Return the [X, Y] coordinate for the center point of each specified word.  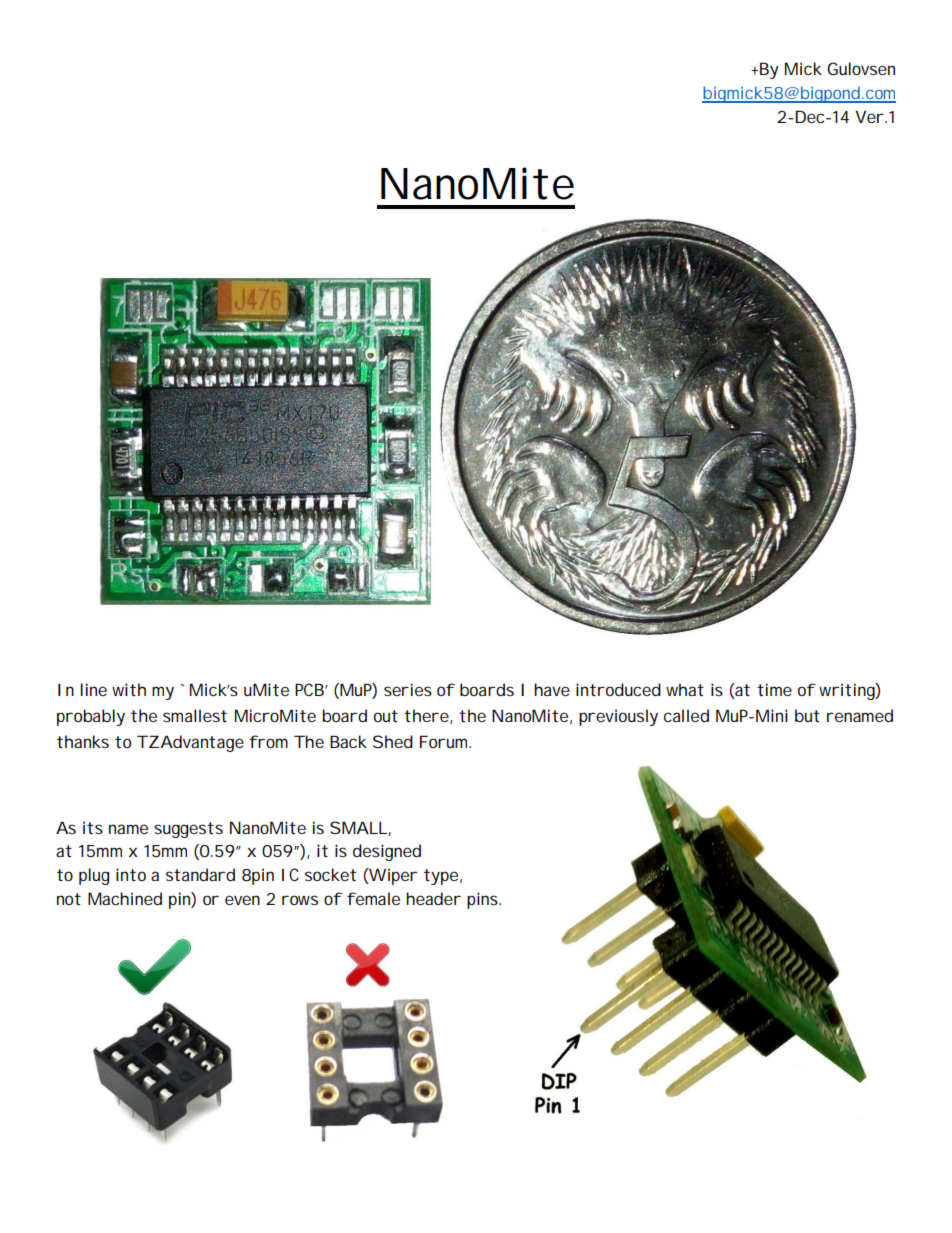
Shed [393, 741]
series [408, 689]
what [685, 689]
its [93, 827]
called [686, 715]
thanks [83, 741]
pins [484, 900]
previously [618, 717]
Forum [445, 741]
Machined [125, 898]
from [268, 741]
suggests [188, 830]
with [129, 689]
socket [330, 874]
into [131, 874]
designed [387, 852]
